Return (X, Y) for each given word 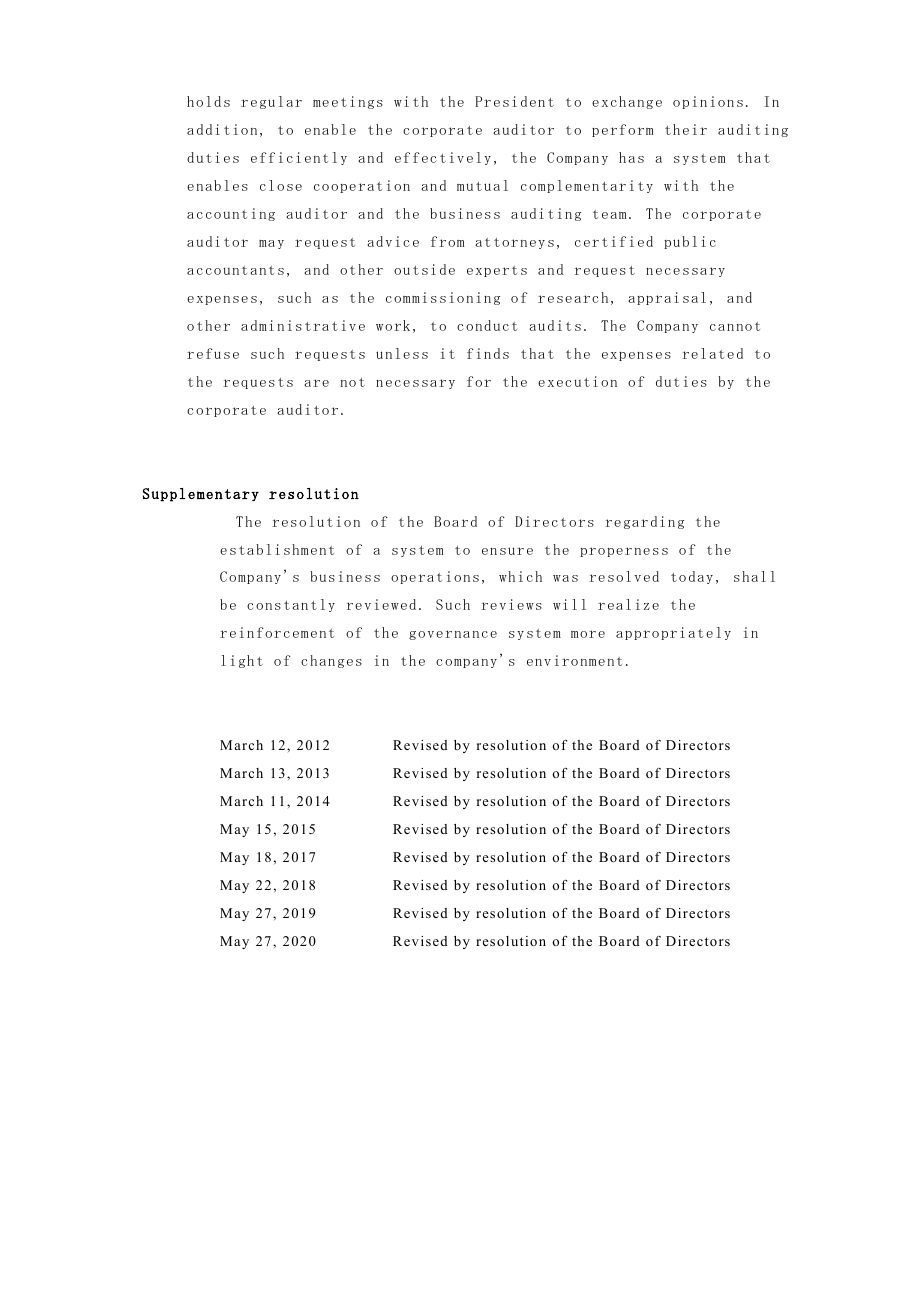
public (690, 242)
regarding (644, 522)
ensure (507, 551)
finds (488, 353)
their (686, 129)
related (712, 353)
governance (453, 635)
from (447, 241)
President (514, 101)
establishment (277, 549)
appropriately (673, 633)
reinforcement (277, 632)
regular (271, 102)
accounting (231, 214)
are (316, 383)
